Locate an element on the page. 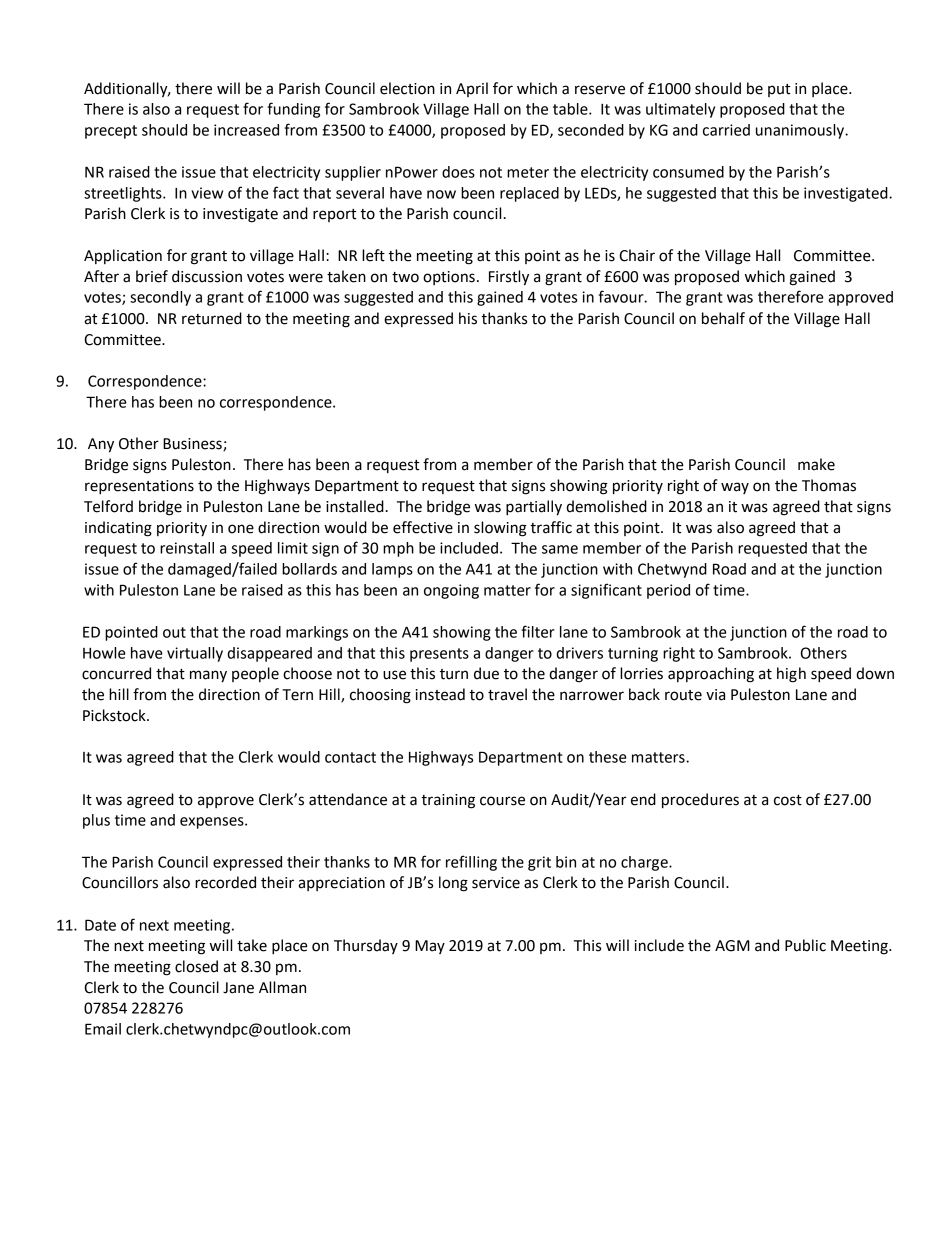 The image size is (952, 1233). unanimously is located at coordinates (801, 131).
